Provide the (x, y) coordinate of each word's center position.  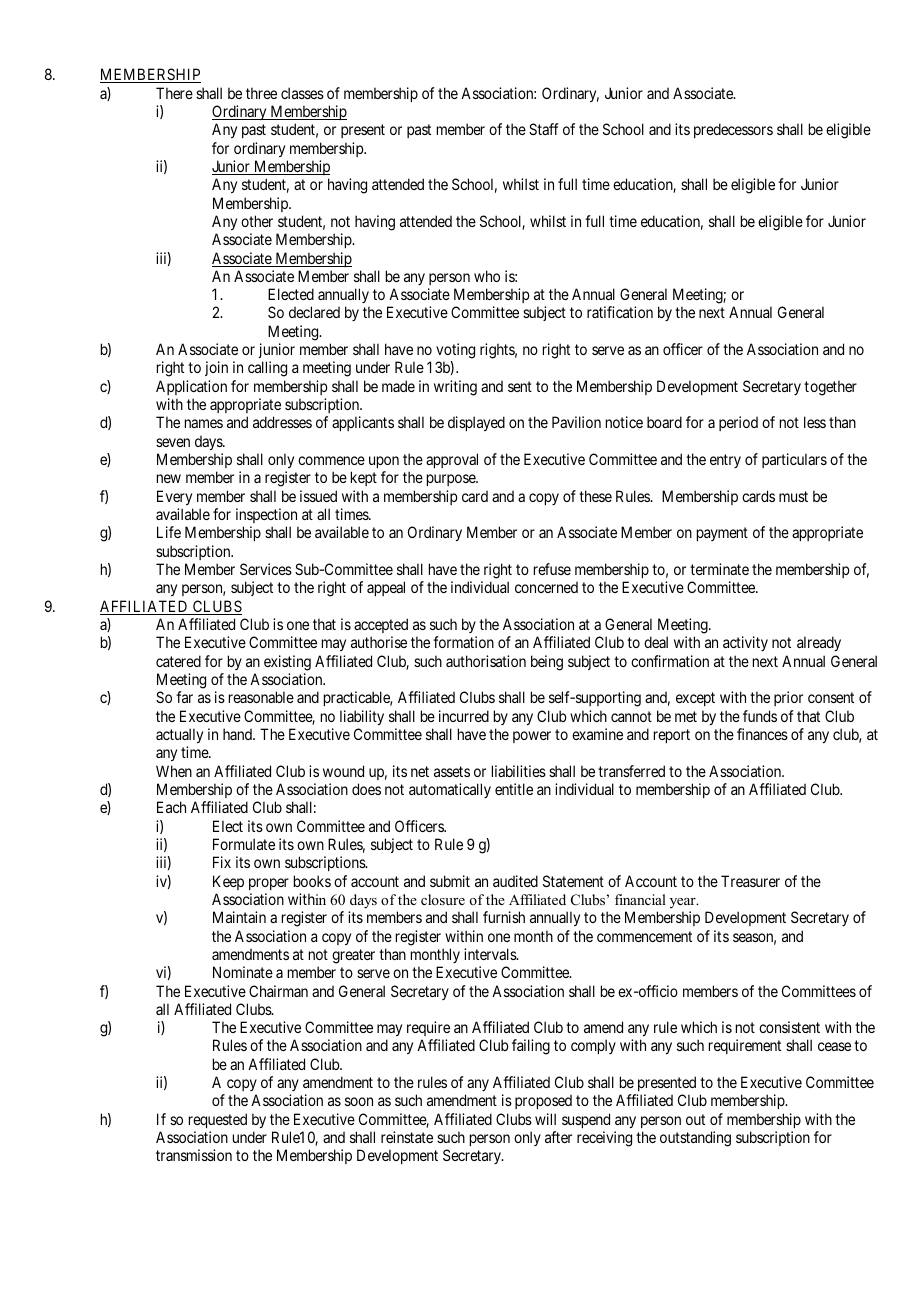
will (545, 1119)
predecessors (733, 130)
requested (218, 1120)
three (261, 93)
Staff (544, 129)
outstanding (695, 1139)
